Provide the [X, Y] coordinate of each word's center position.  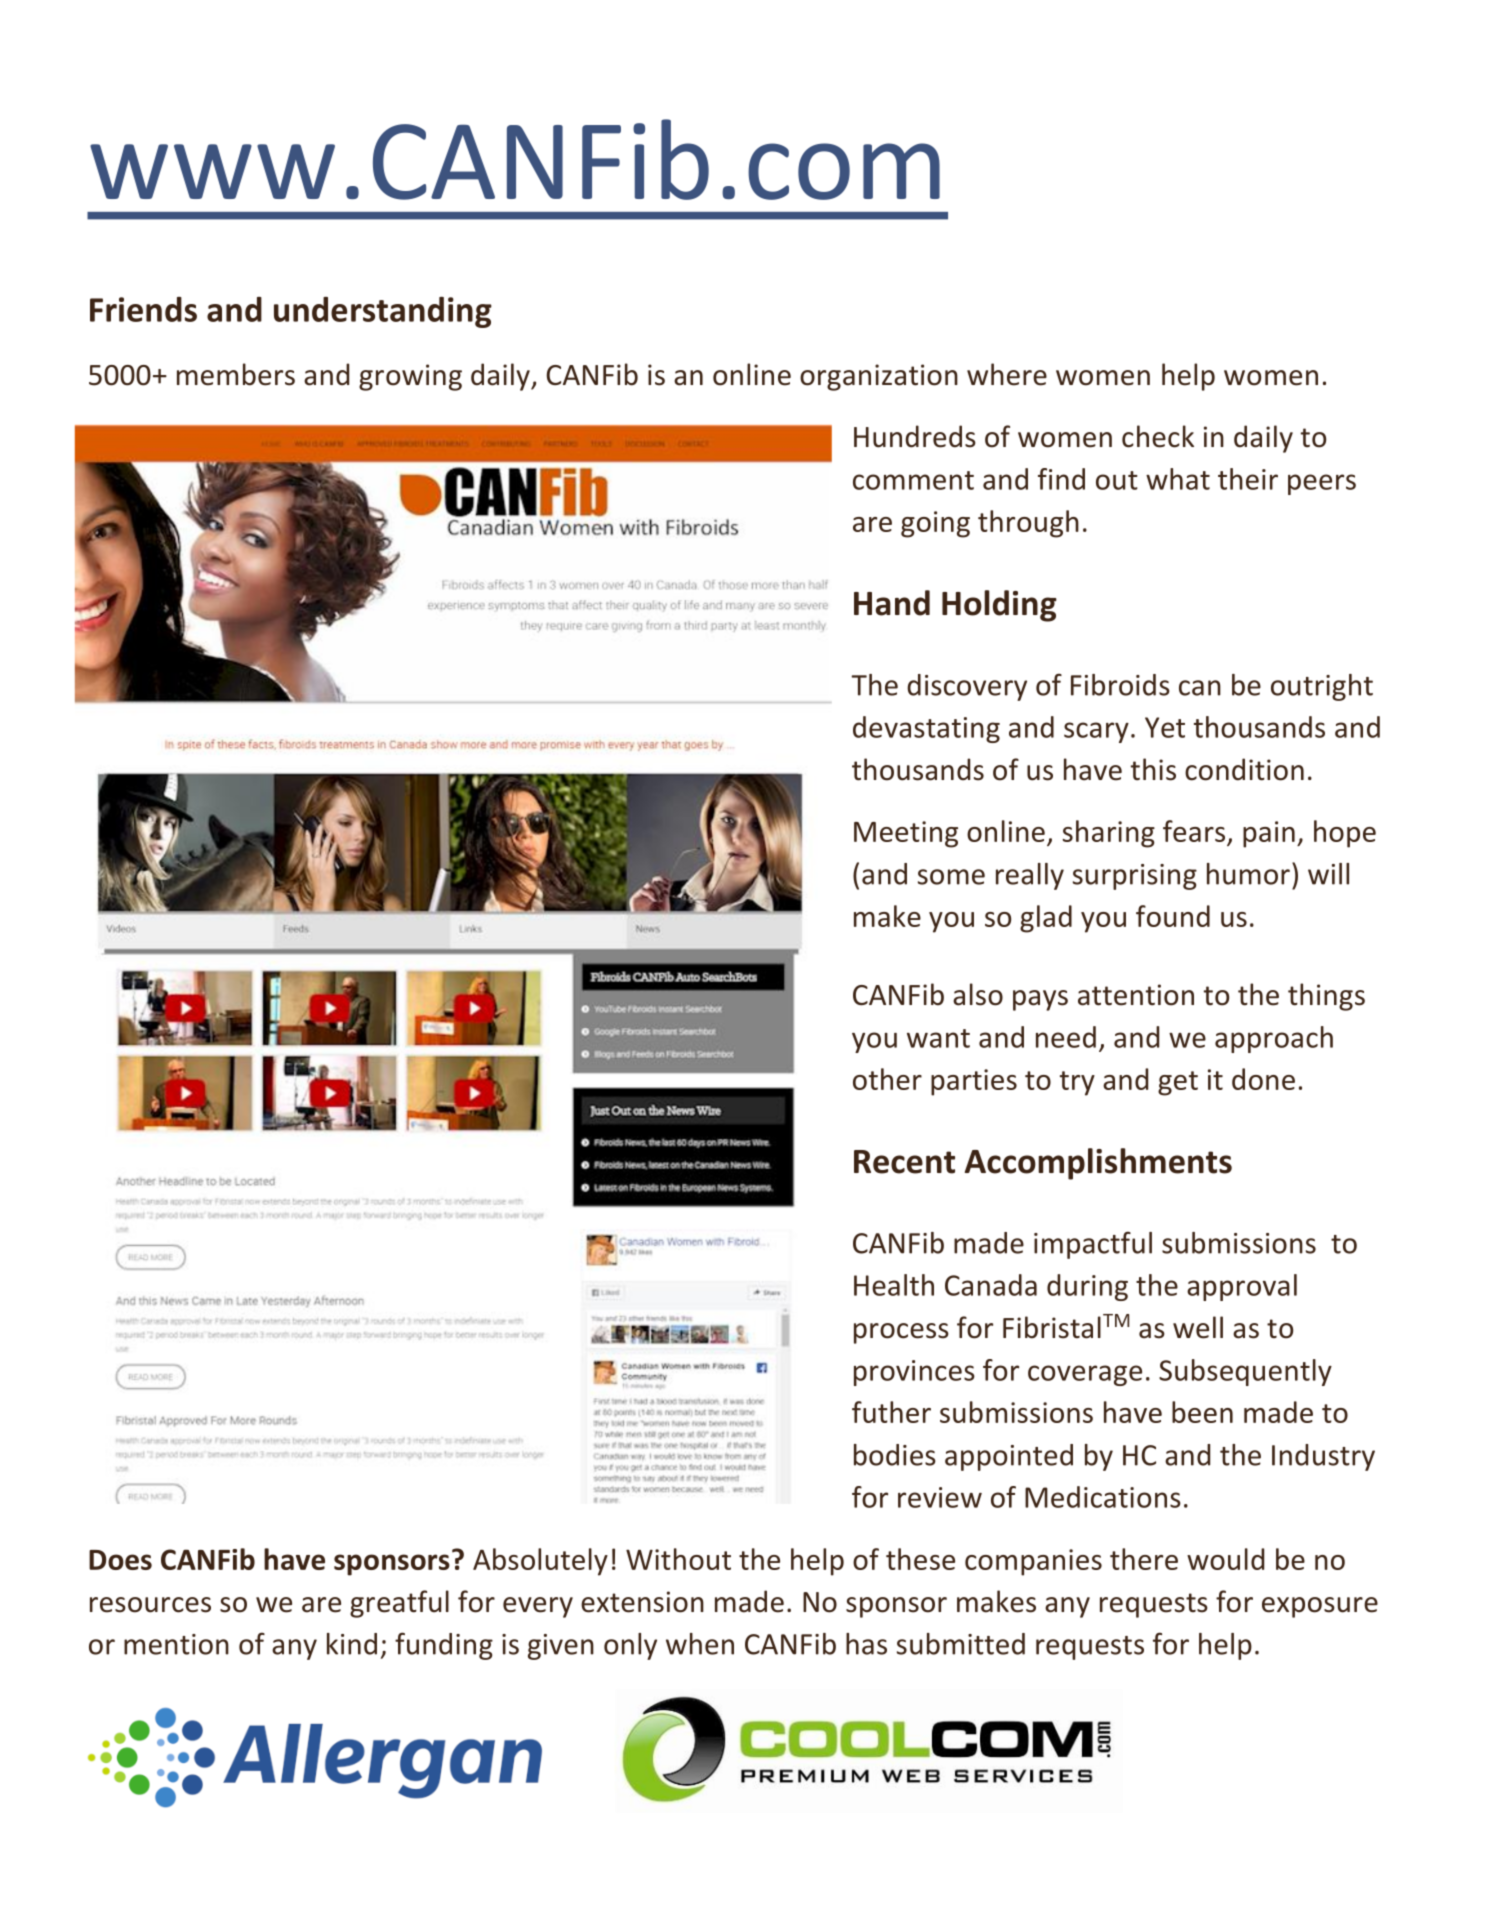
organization [879, 377]
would [1225, 1559]
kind [352, 1644]
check [1158, 436]
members [236, 374]
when [700, 1644]
